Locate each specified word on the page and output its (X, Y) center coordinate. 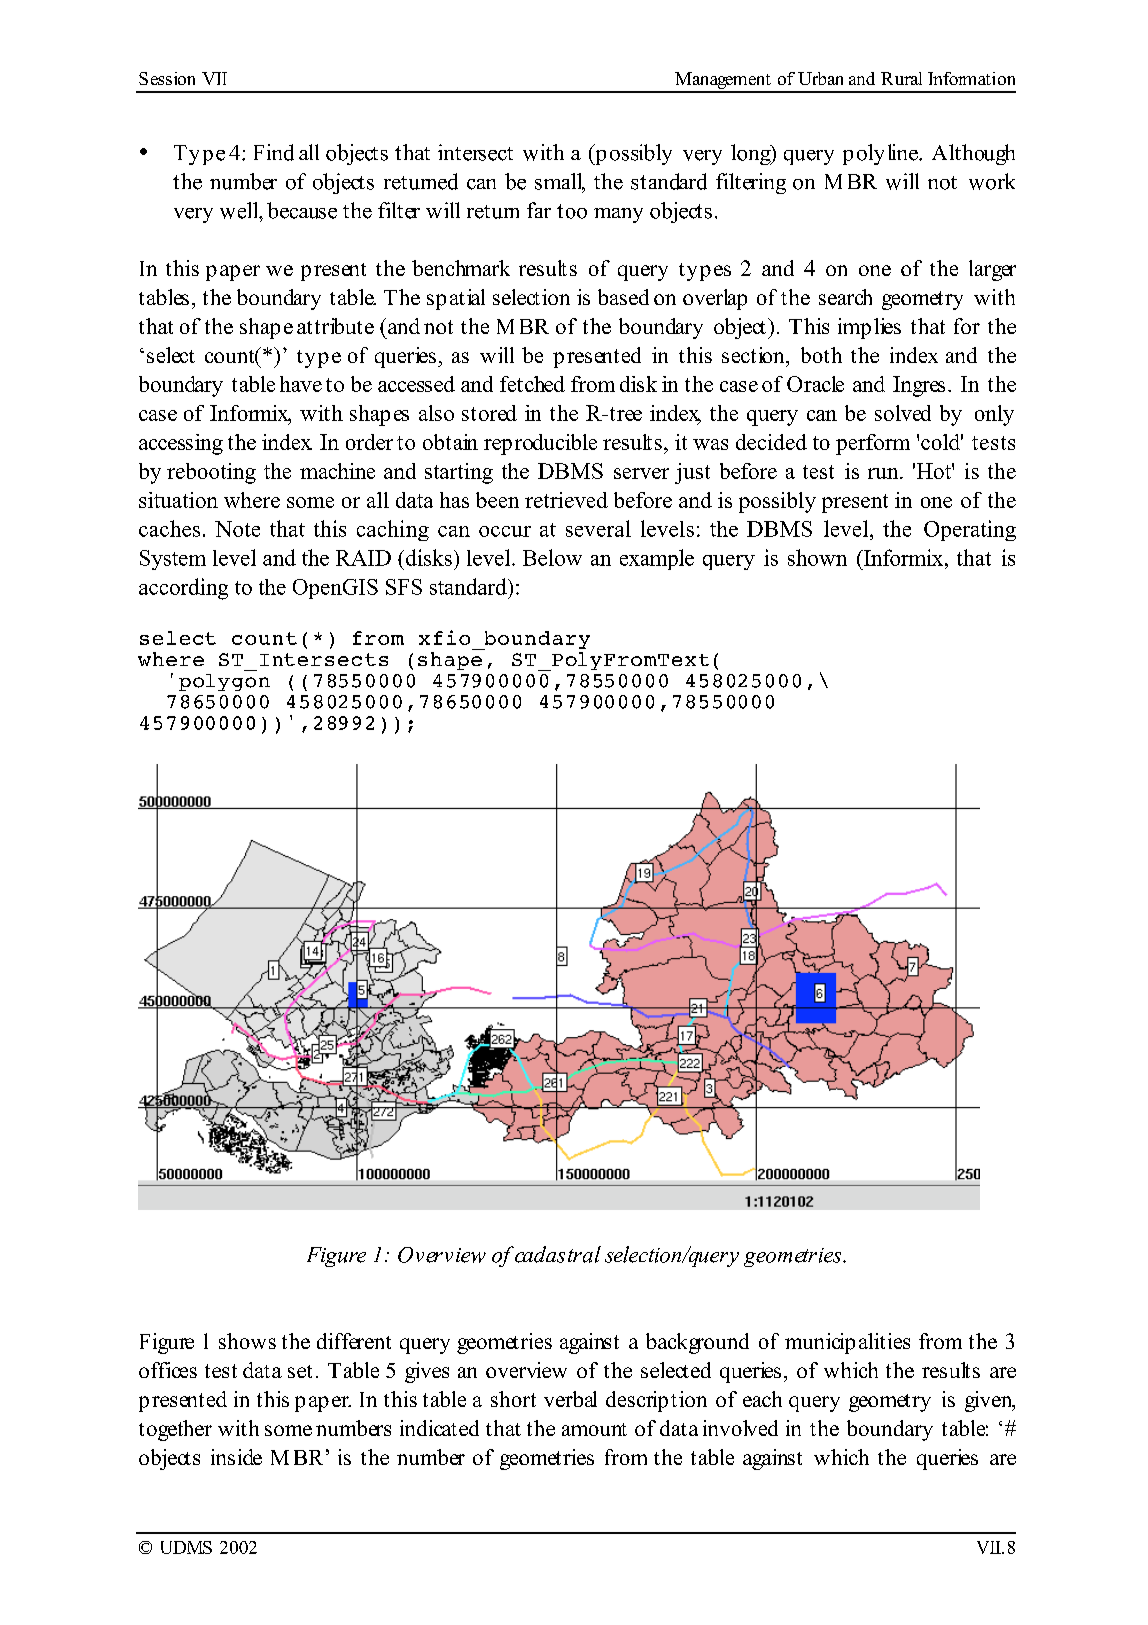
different (354, 1341)
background (697, 1343)
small (560, 182)
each (762, 1399)
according (183, 589)
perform (873, 444)
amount (594, 1429)
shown (817, 557)
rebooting (211, 473)
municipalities (847, 1343)
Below (552, 557)
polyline (881, 154)
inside (236, 1457)
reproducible (540, 444)
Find (274, 152)
